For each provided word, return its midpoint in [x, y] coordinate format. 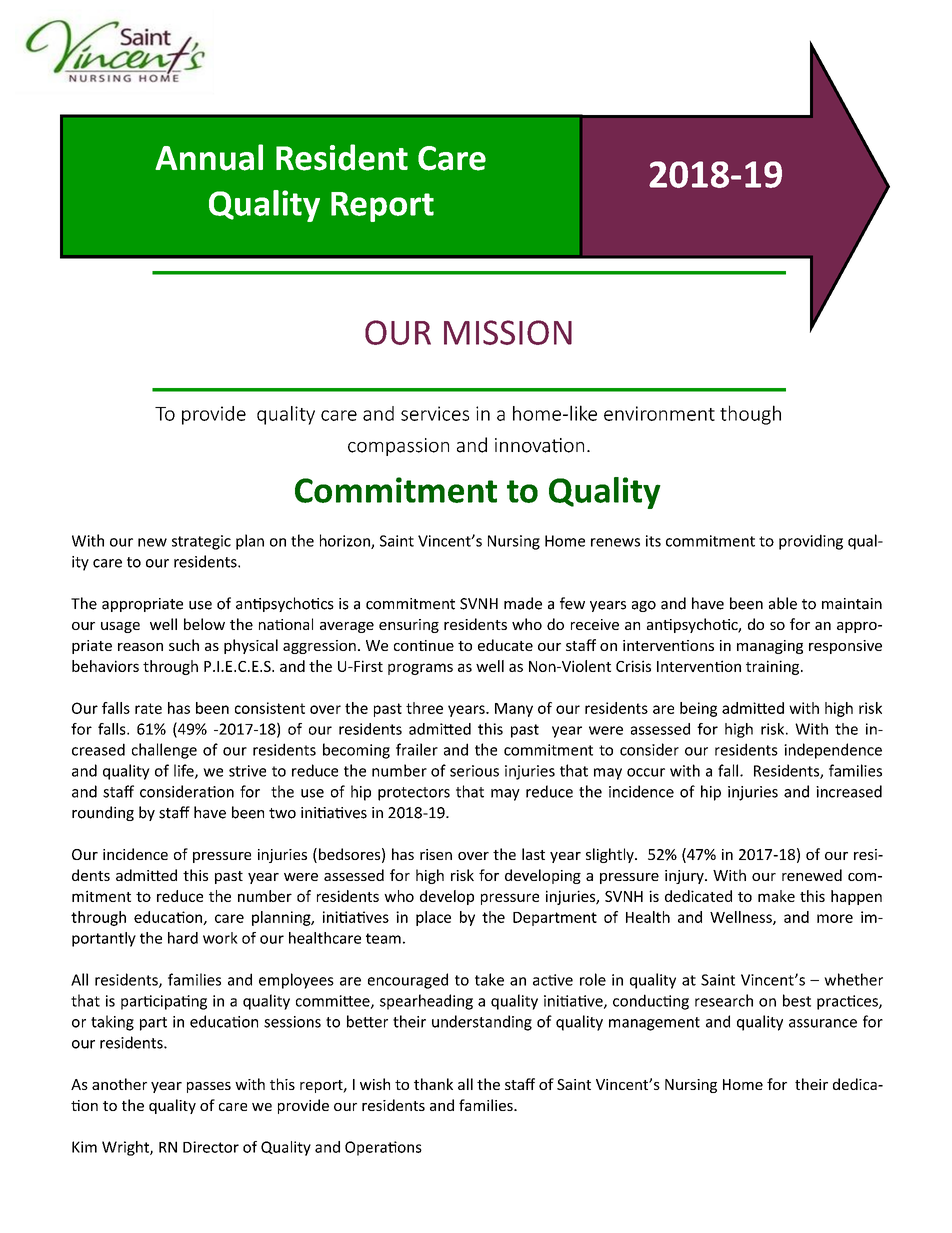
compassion [398, 447]
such [184, 645]
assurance [823, 1023]
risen [436, 854]
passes [209, 1087]
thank [433, 1084]
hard [183, 938]
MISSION [508, 332]
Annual [209, 157]
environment [659, 413]
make [776, 896]
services [435, 413]
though [750, 415]
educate [505, 645]
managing [770, 647]
